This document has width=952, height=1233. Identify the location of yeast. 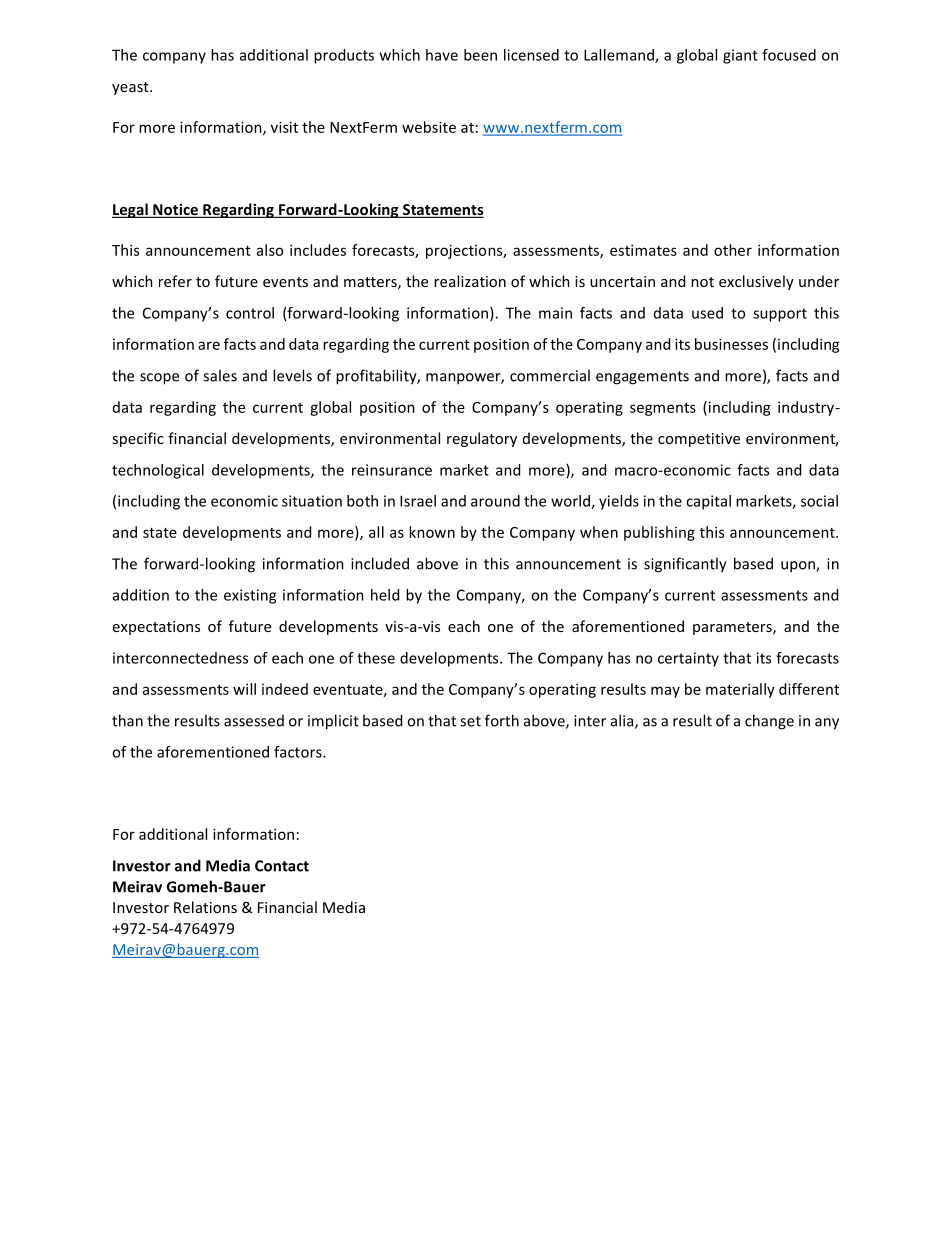
(131, 88).
